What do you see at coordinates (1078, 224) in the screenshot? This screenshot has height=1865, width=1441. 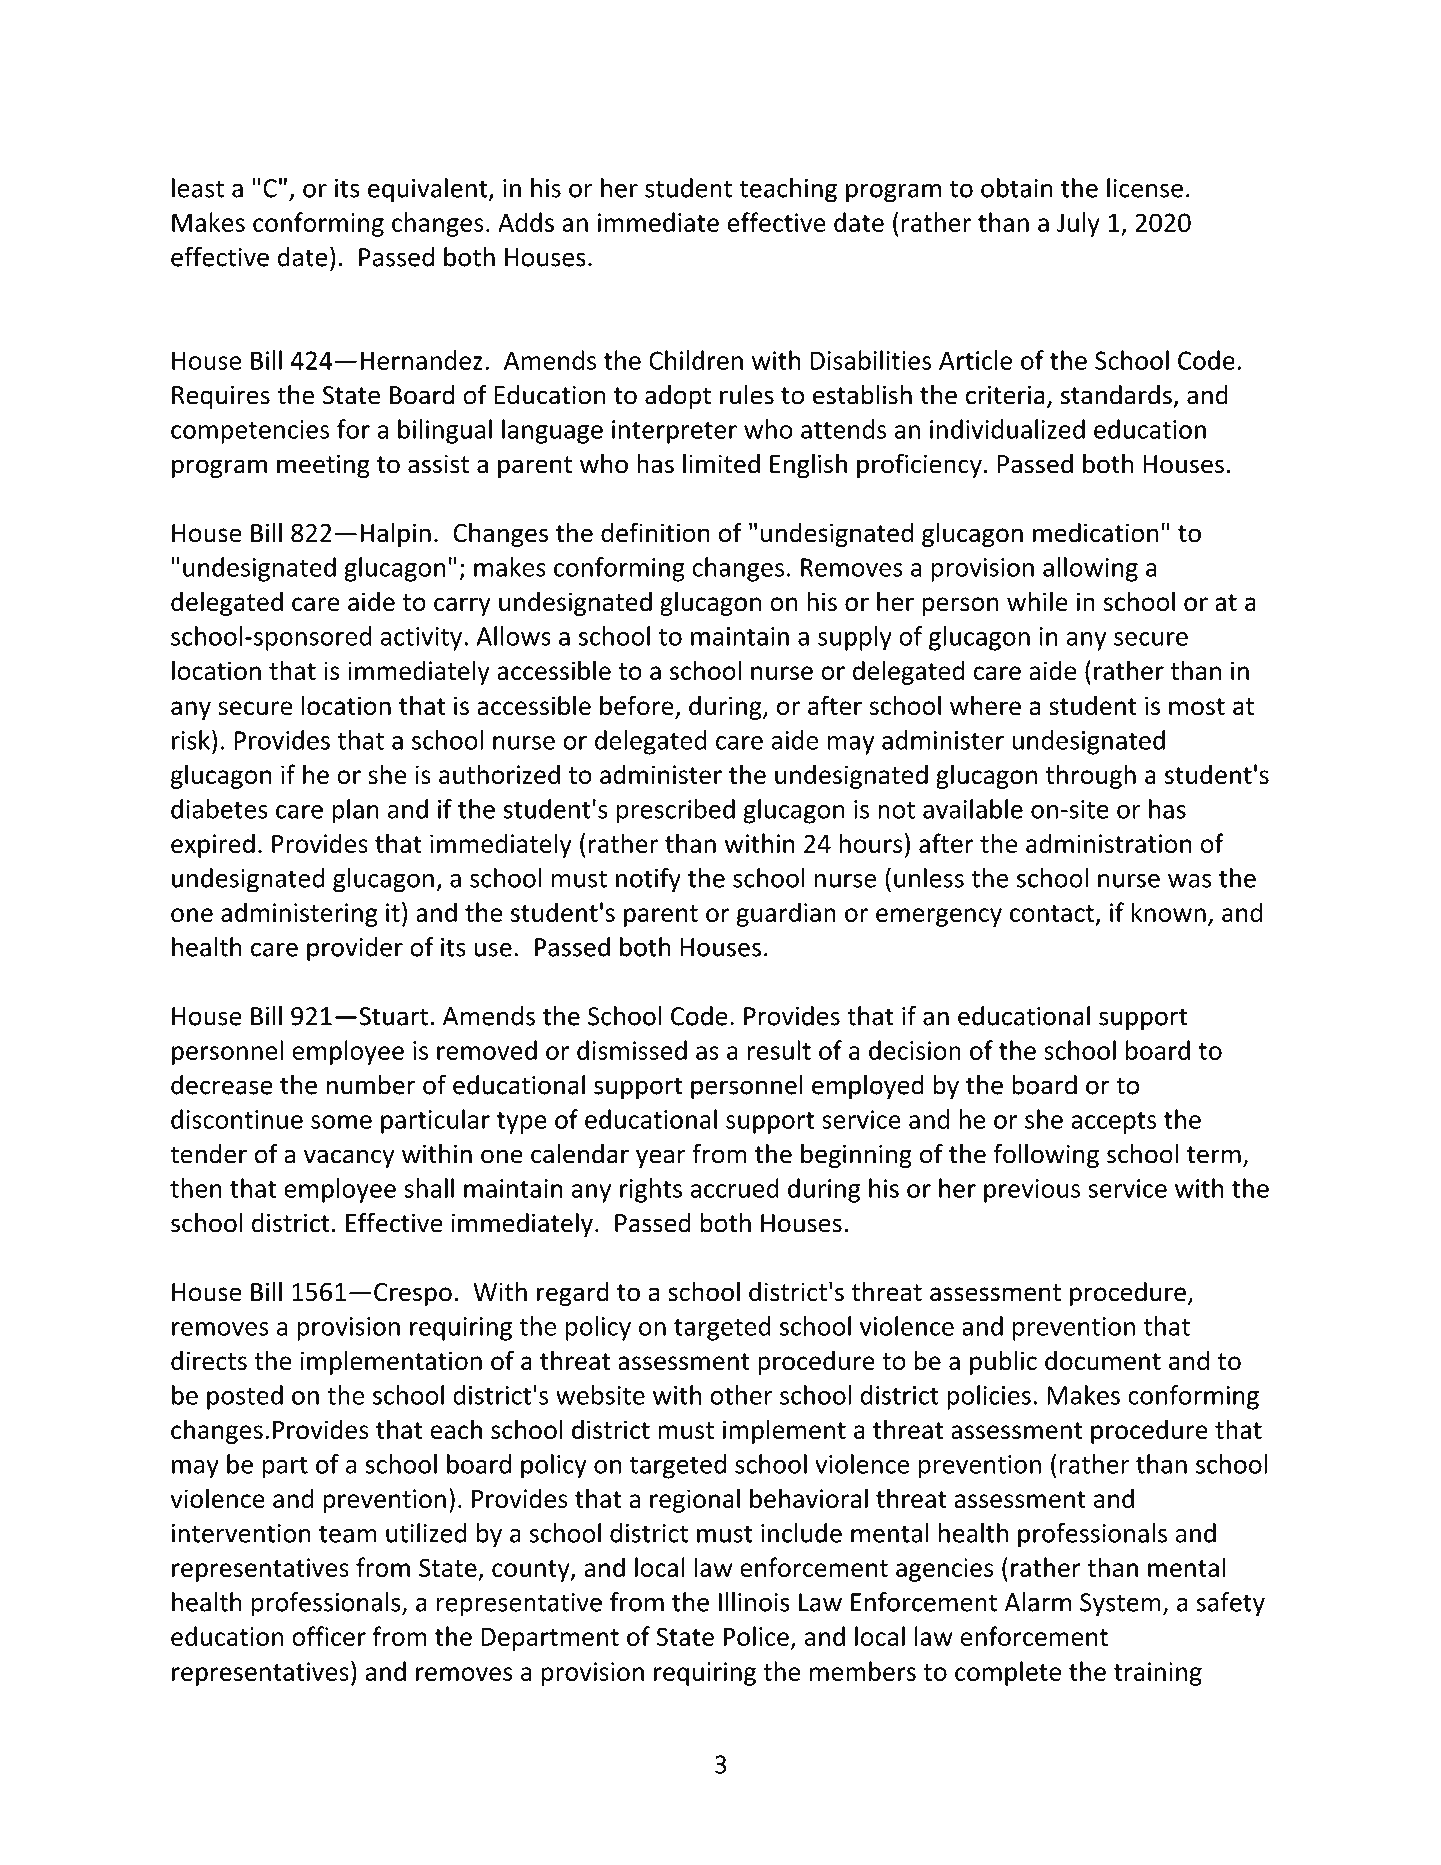 I see `July` at bounding box center [1078, 224].
